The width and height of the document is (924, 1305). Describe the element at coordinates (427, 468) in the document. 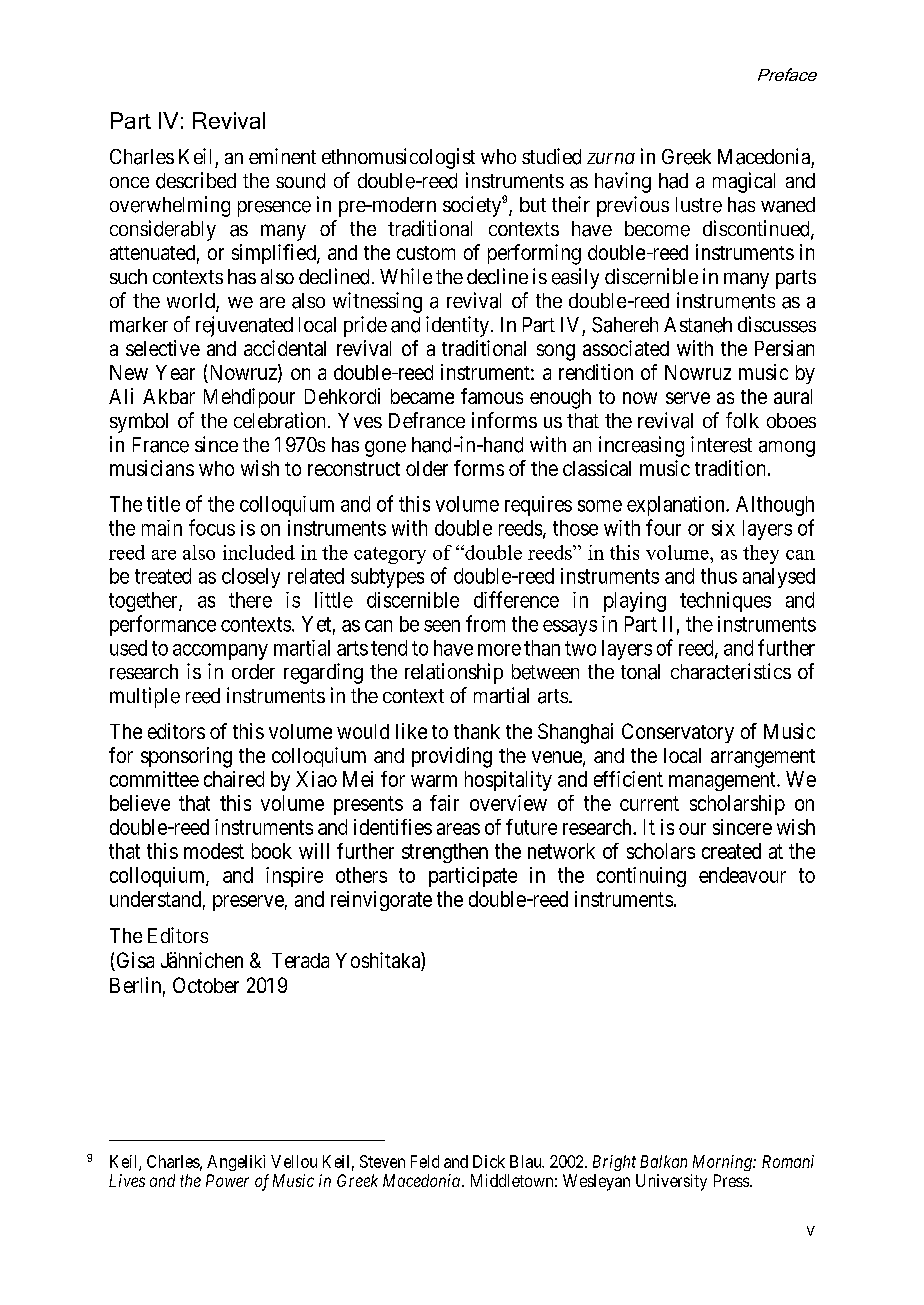

I see `older` at that location.
